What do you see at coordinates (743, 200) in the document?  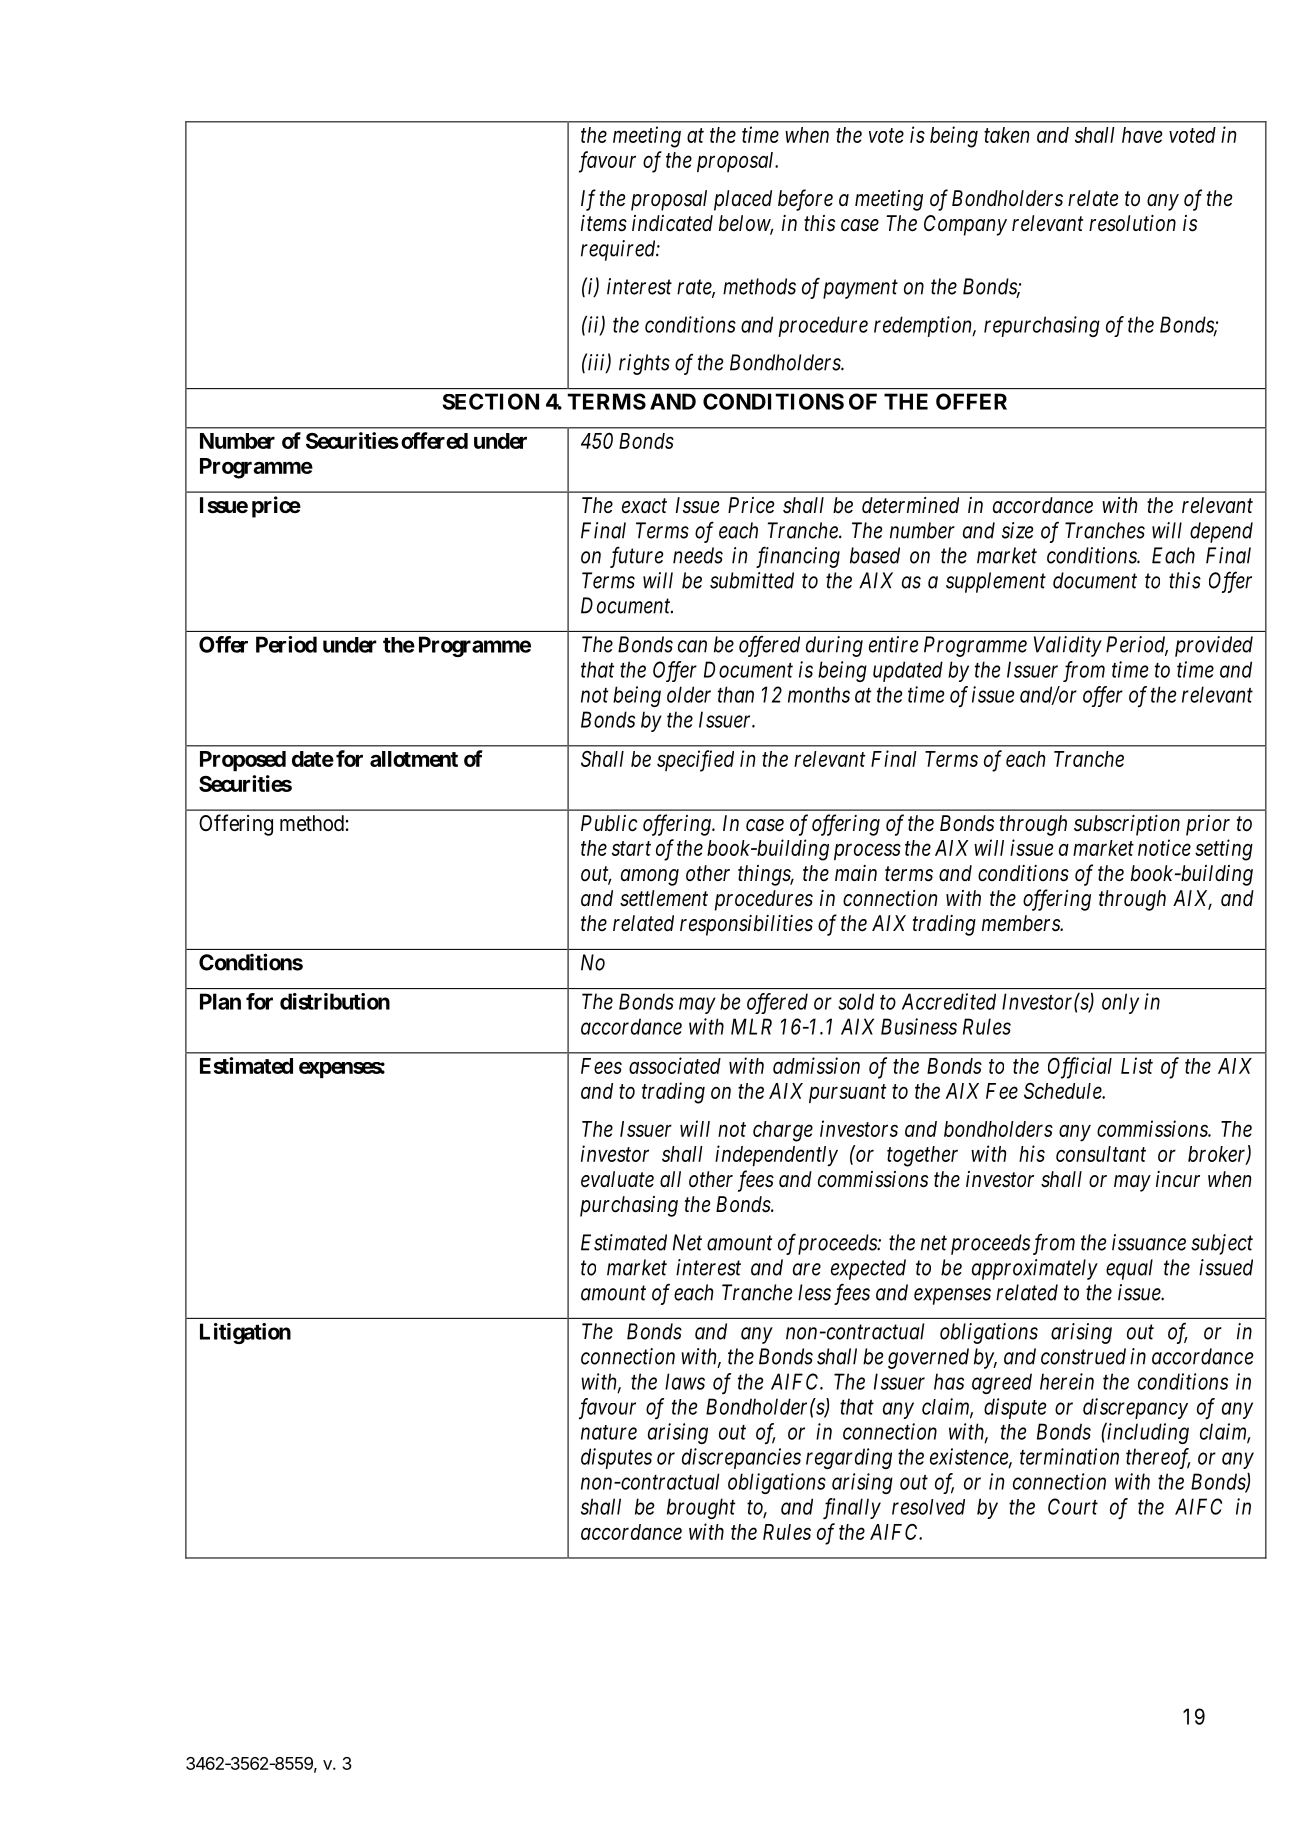 I see `placed` at bounding box center [743, 200].
